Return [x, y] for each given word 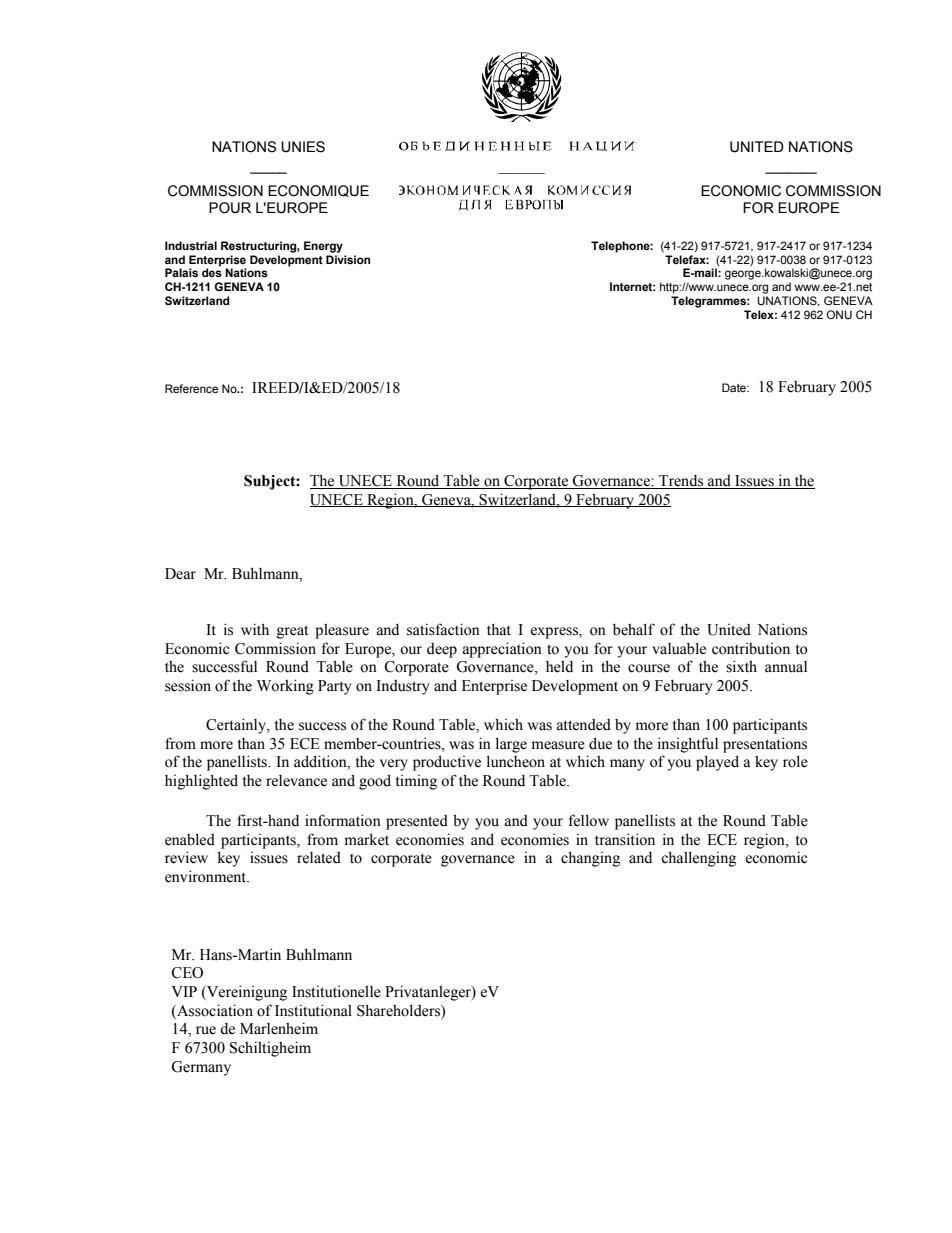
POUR [230, 208]
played [717, 763]
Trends [681, 482]
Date [735, 387]
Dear [180, 574]
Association [214, 1010]
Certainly [237, 726]
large [511, 745]
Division [348, 259]
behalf [634, 629]
